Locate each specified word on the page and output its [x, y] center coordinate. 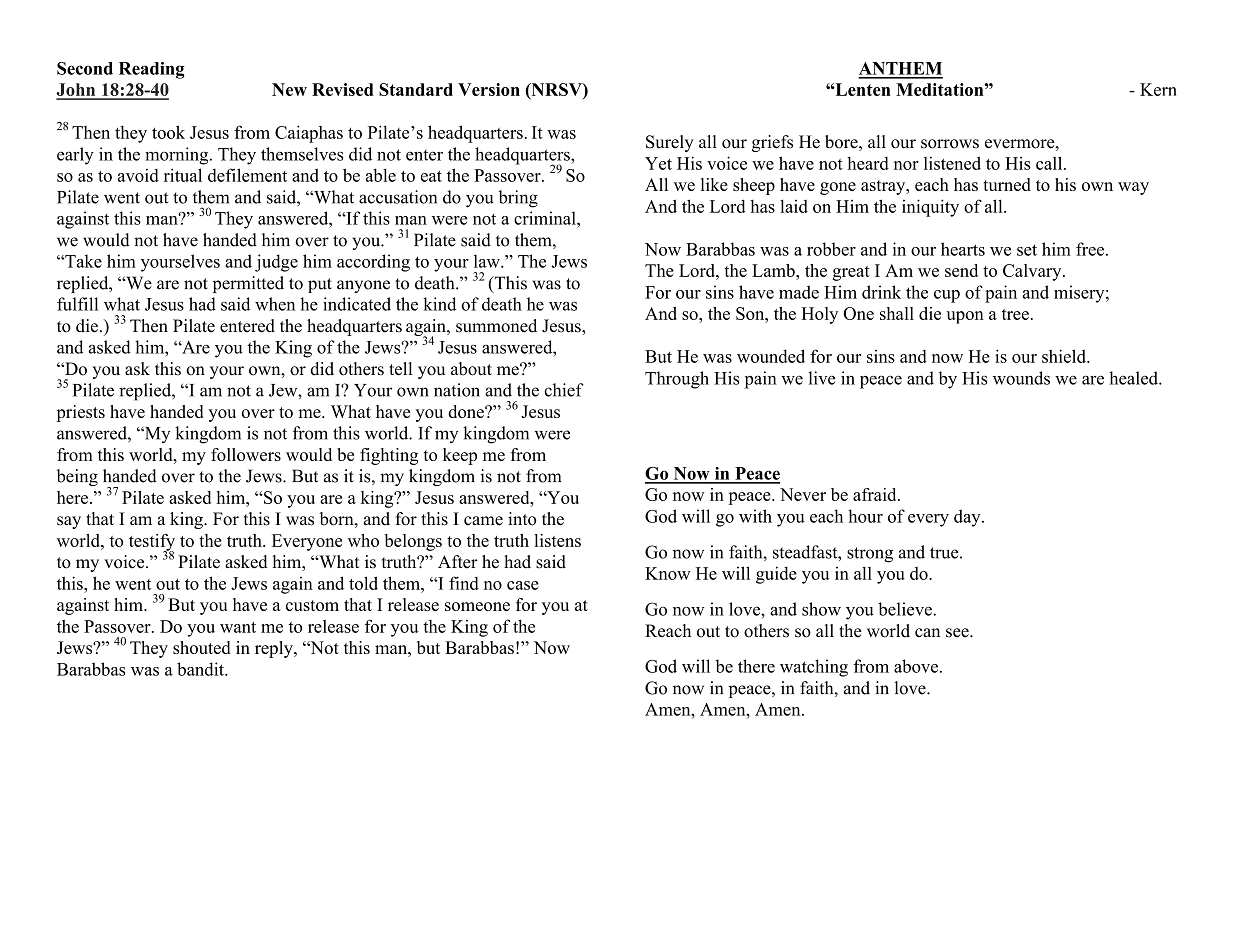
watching [814, 668]
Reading [152, 70]
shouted [202, 647]
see [958, 633]
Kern [1158, 89]
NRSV [556, 90]
